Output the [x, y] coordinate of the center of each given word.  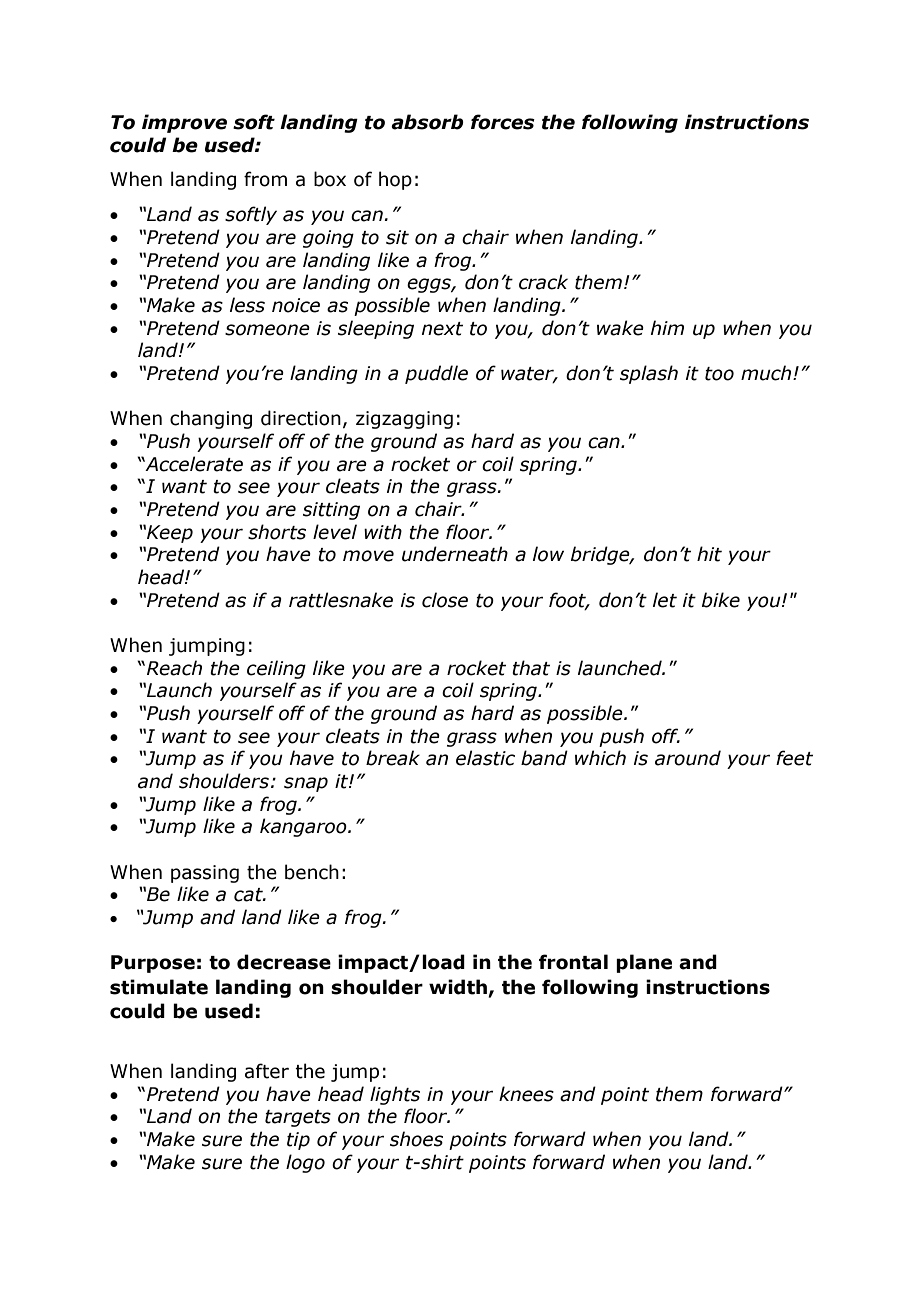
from [265, 179]
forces [503, 122]
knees [526, 1094]
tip [298, 1141]
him [667, 327]
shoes [416, 1139]
